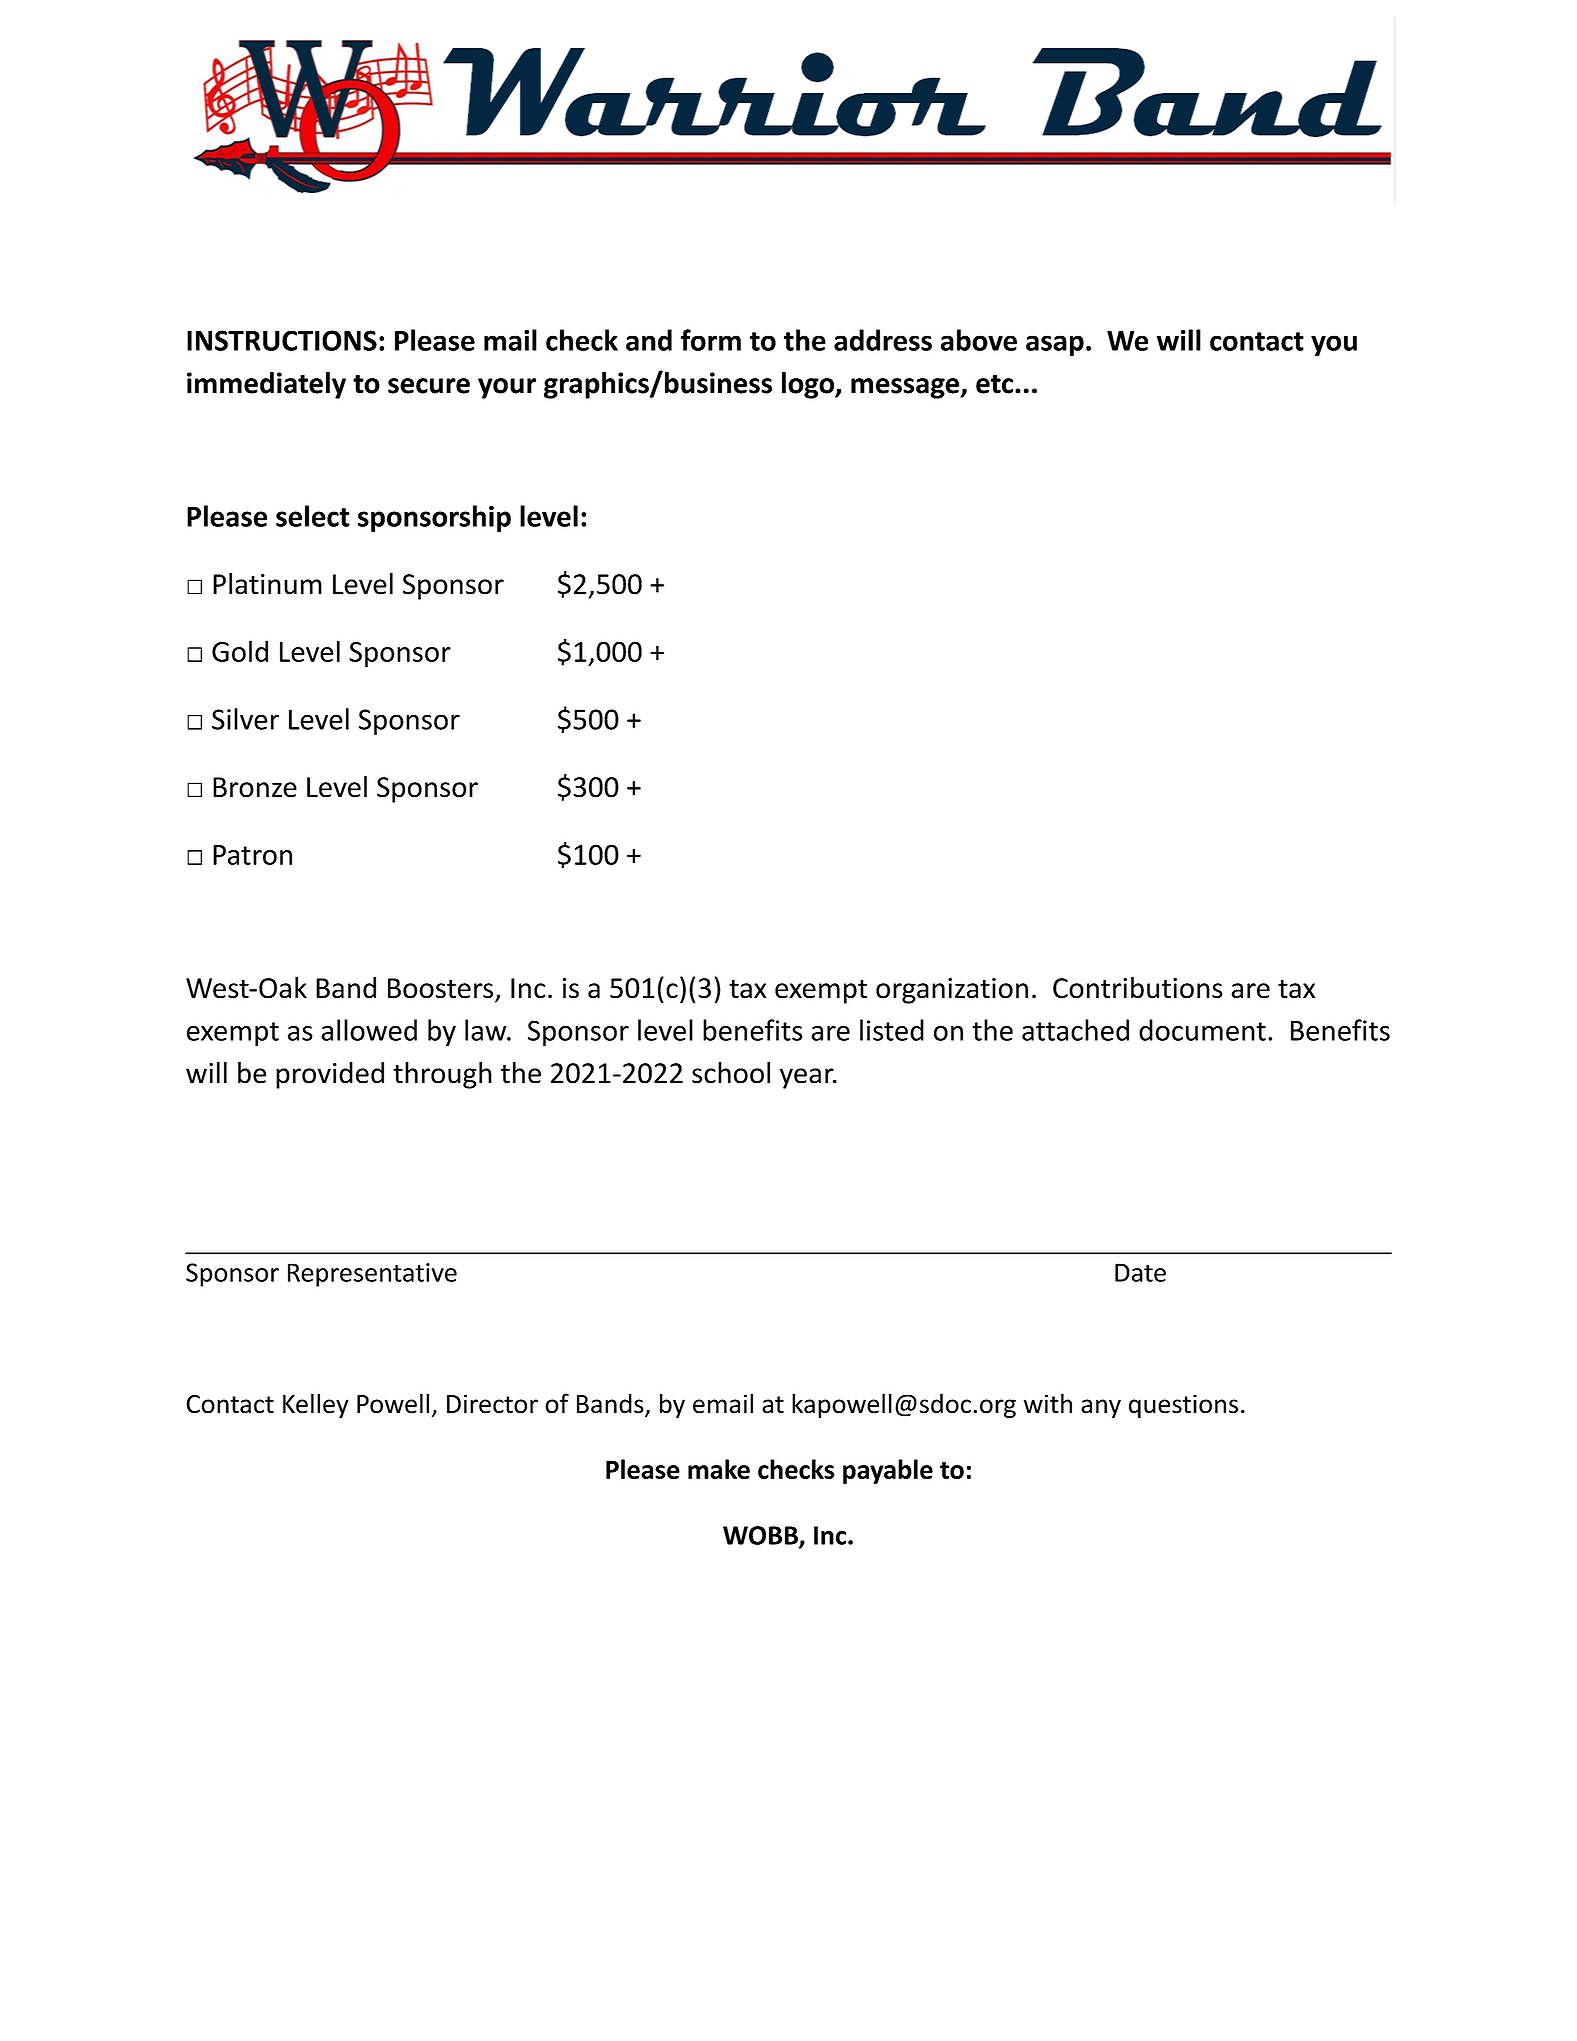 This page has width=1577, height=2041. I want to click on school, so click(731, 1073).
